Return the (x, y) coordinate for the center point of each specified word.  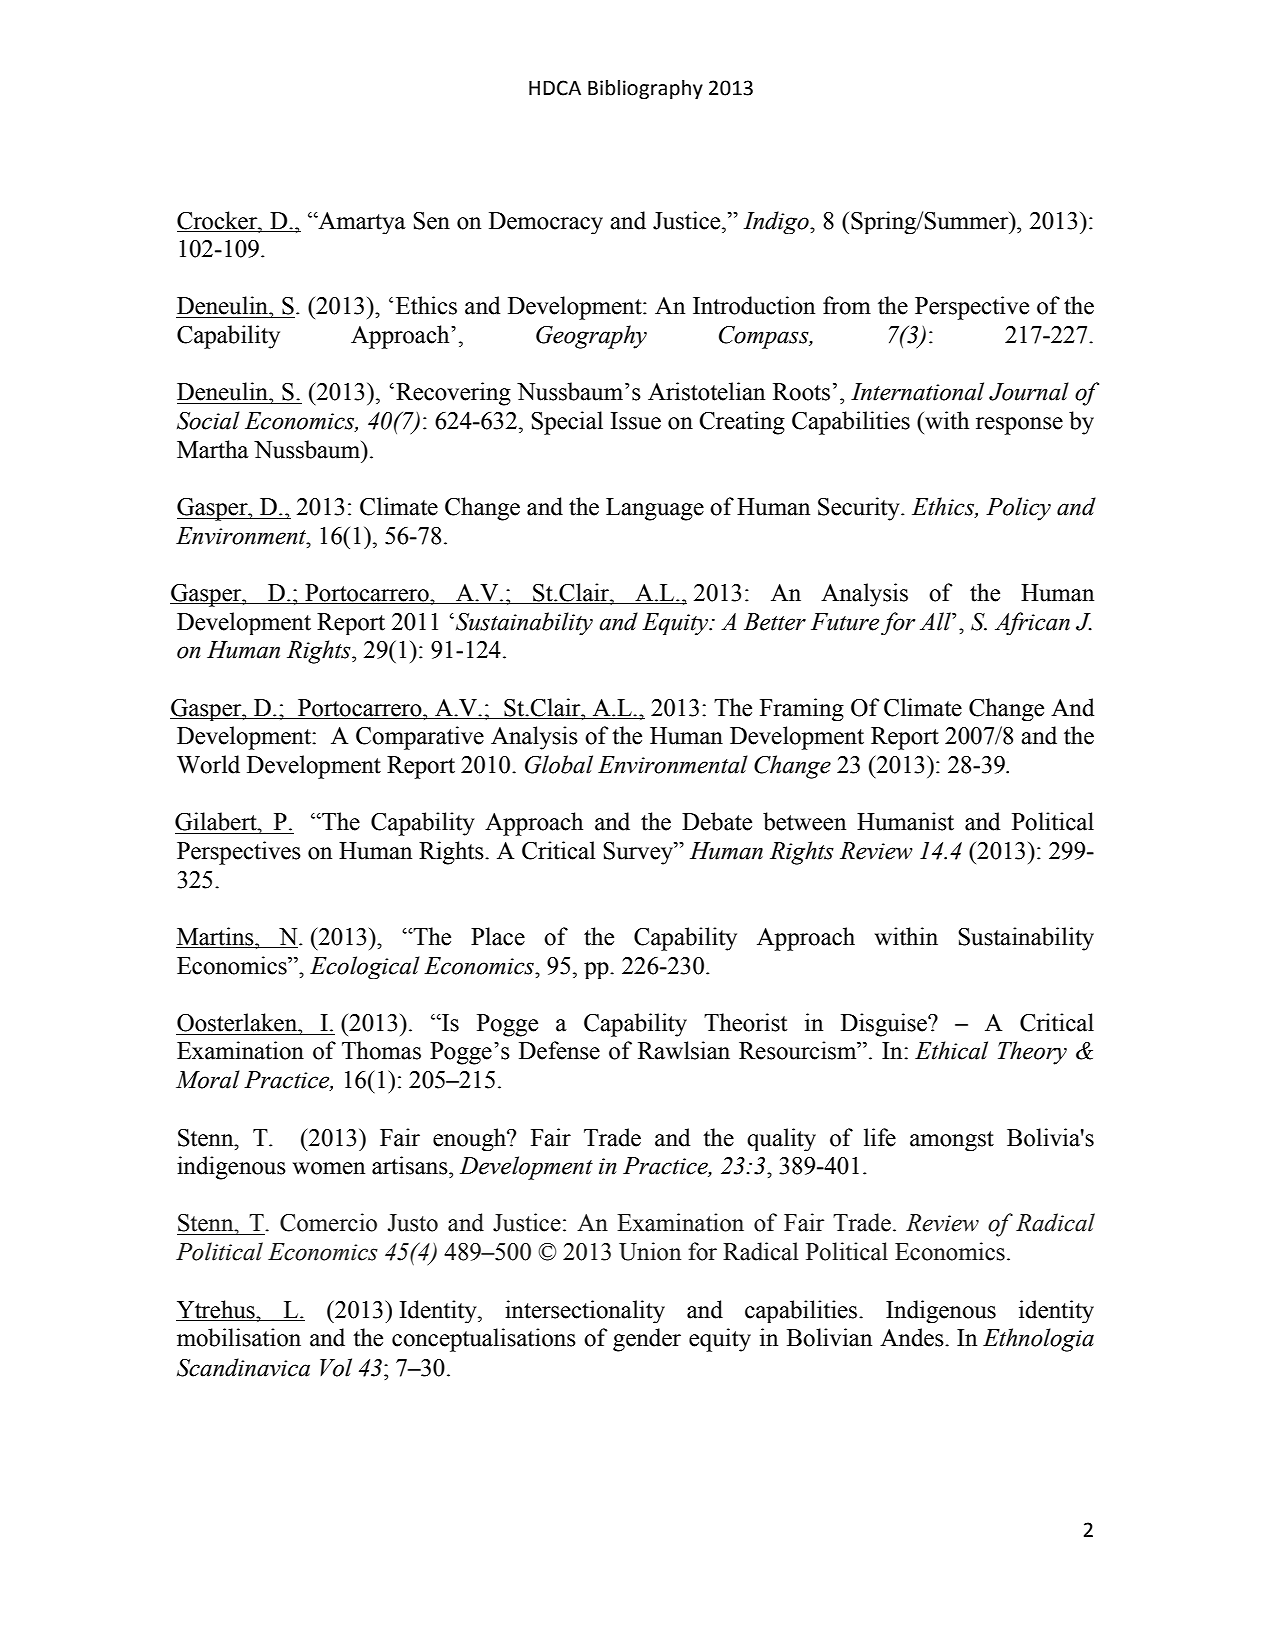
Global (559, 764)
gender (647, 1340)
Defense (559, 1050)
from (847, 305)
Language (655, 509)
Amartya (361, 223)
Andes (913, 1337)
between (804, 821)
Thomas (381, 1050)
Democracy (546, 223)
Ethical (951, 1050)
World (208, 764)
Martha (213, 449)
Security (860, 509)
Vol (336, 1367)
